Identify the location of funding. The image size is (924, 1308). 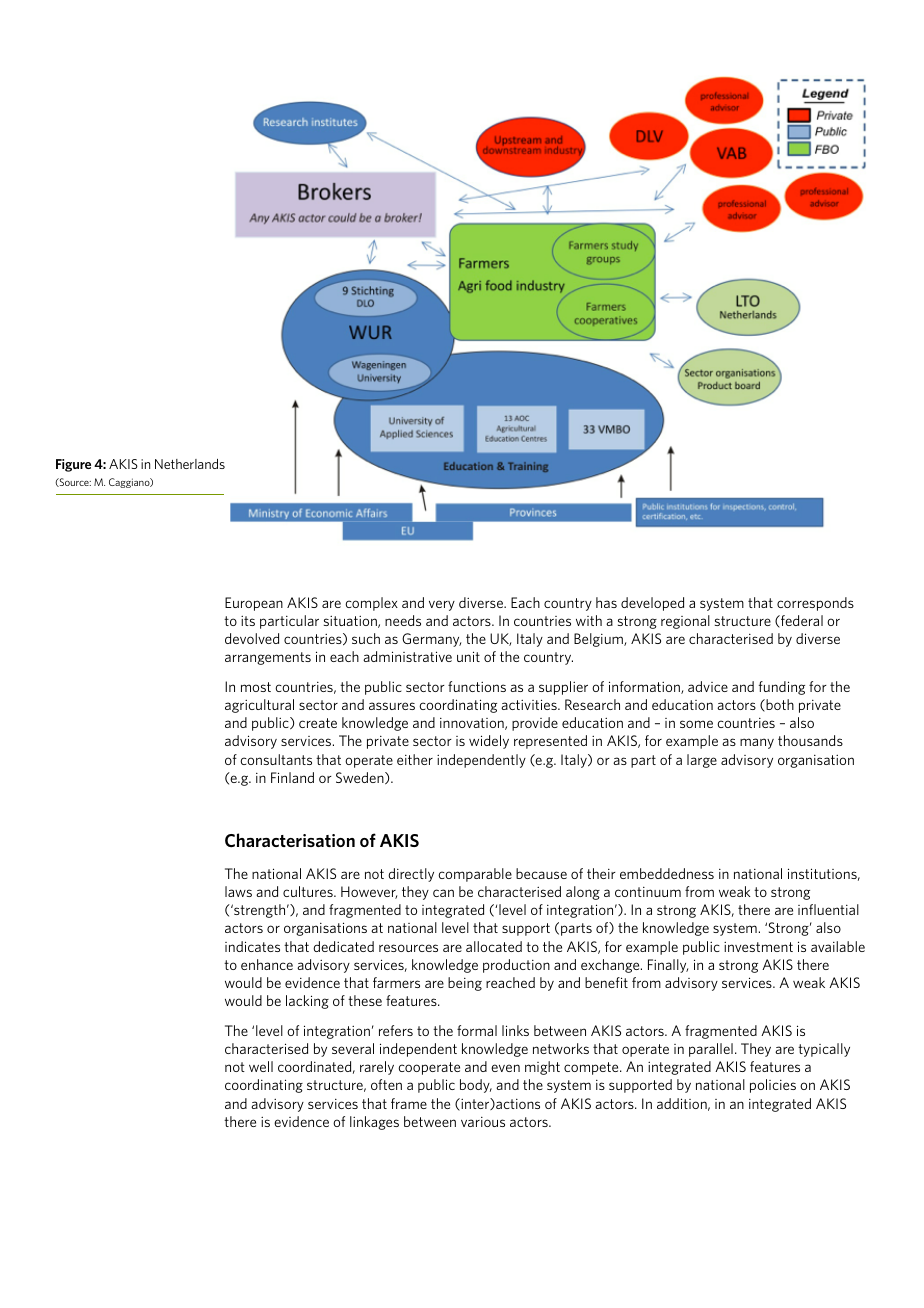
(782, 688).
